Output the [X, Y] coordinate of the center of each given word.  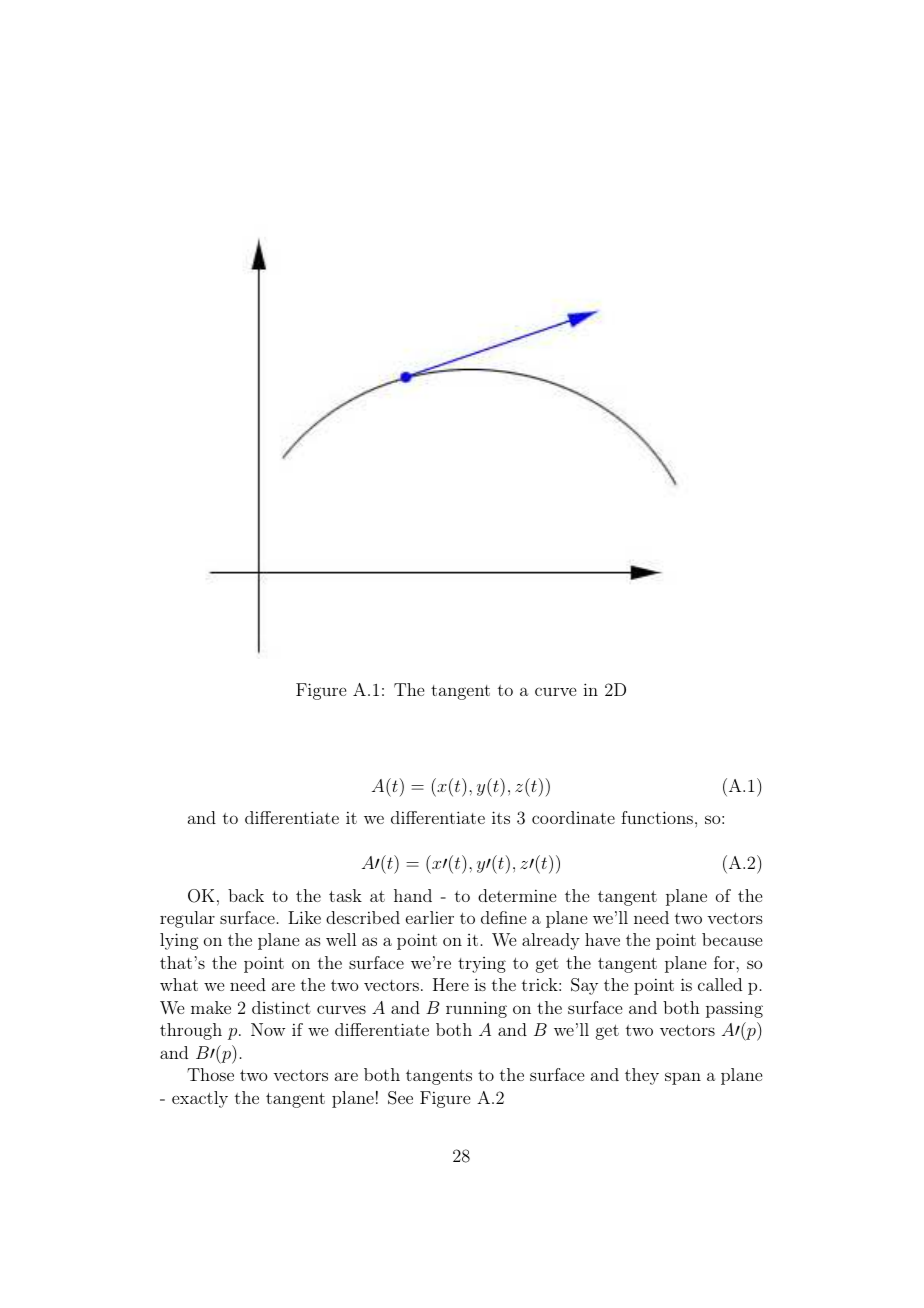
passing [734, 1010]
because [732, 939]
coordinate [573, 817]
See [400, 1098]
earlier [430, 917]
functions [657, 817]
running [476, 1009]
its [501, 817]
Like [304, 917]
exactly [200, 1099]
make [211, 1007]
